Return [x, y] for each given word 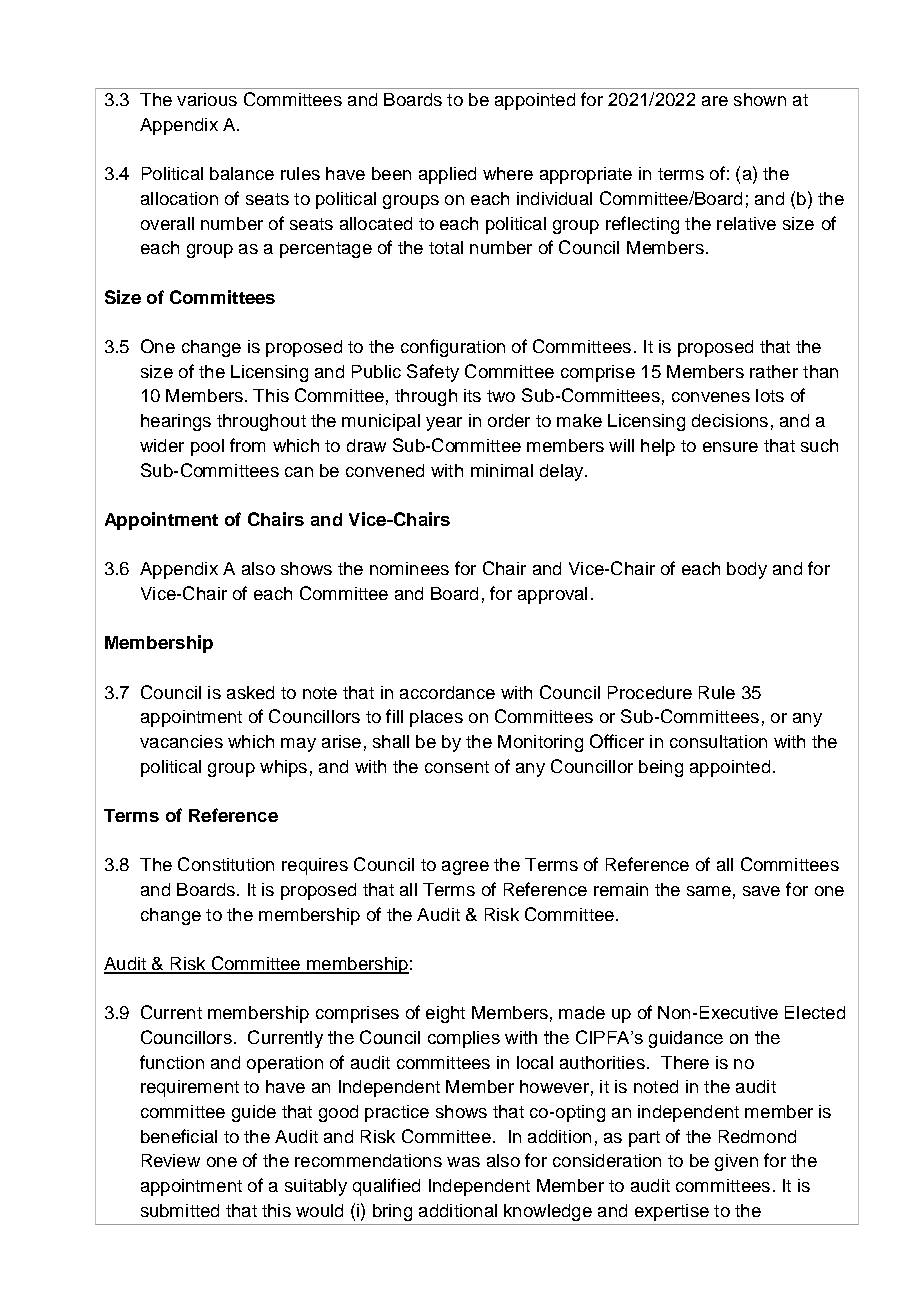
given [736, 1162]
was [463, 1162]
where [508, 173]
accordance [447, 692]
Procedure [650, 692]
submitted [180, 1210]
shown [760, 99]
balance [242, 173]
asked [250, 692]
